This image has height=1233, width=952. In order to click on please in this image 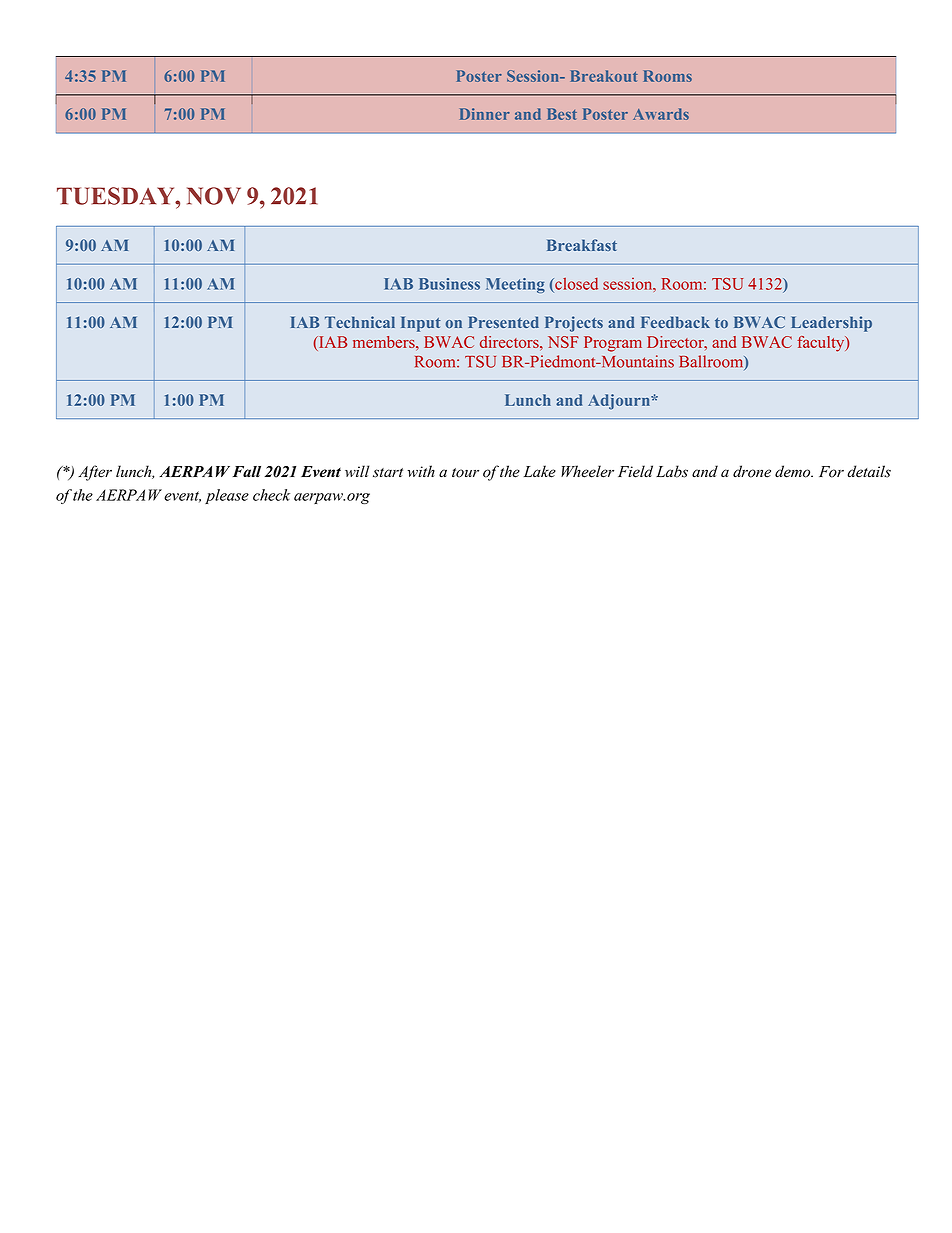, I will do `click(227, 496)`.
